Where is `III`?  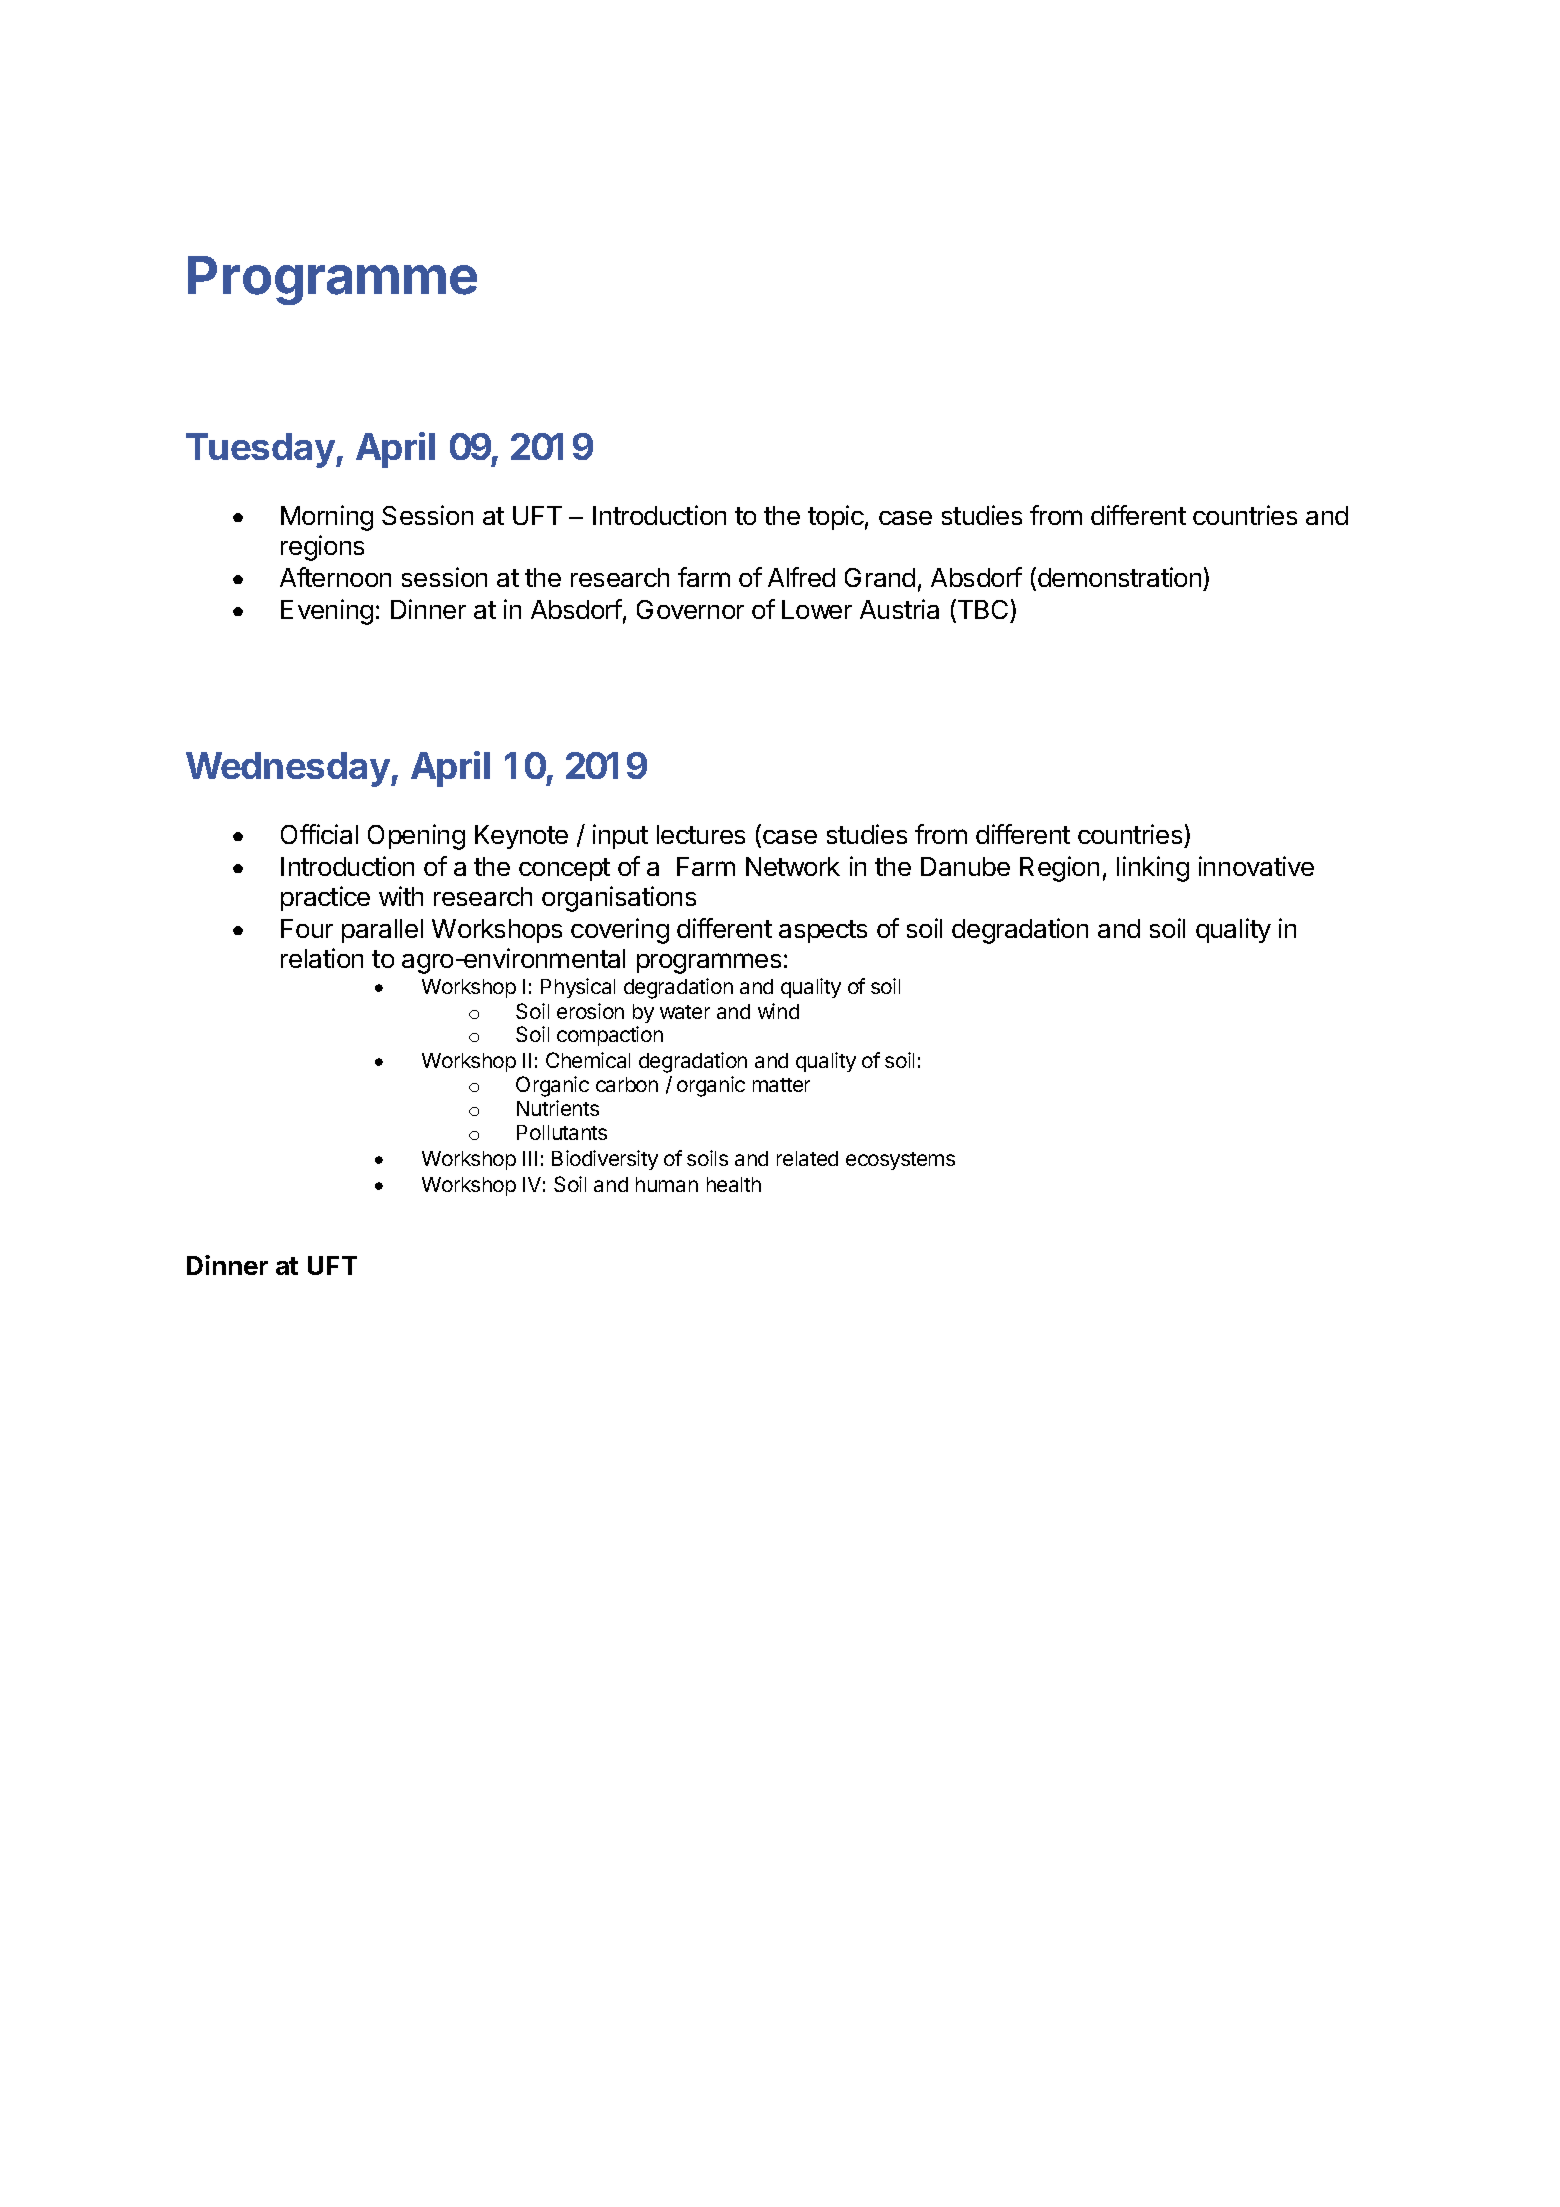
III is located at coordinates (530, 1158).
